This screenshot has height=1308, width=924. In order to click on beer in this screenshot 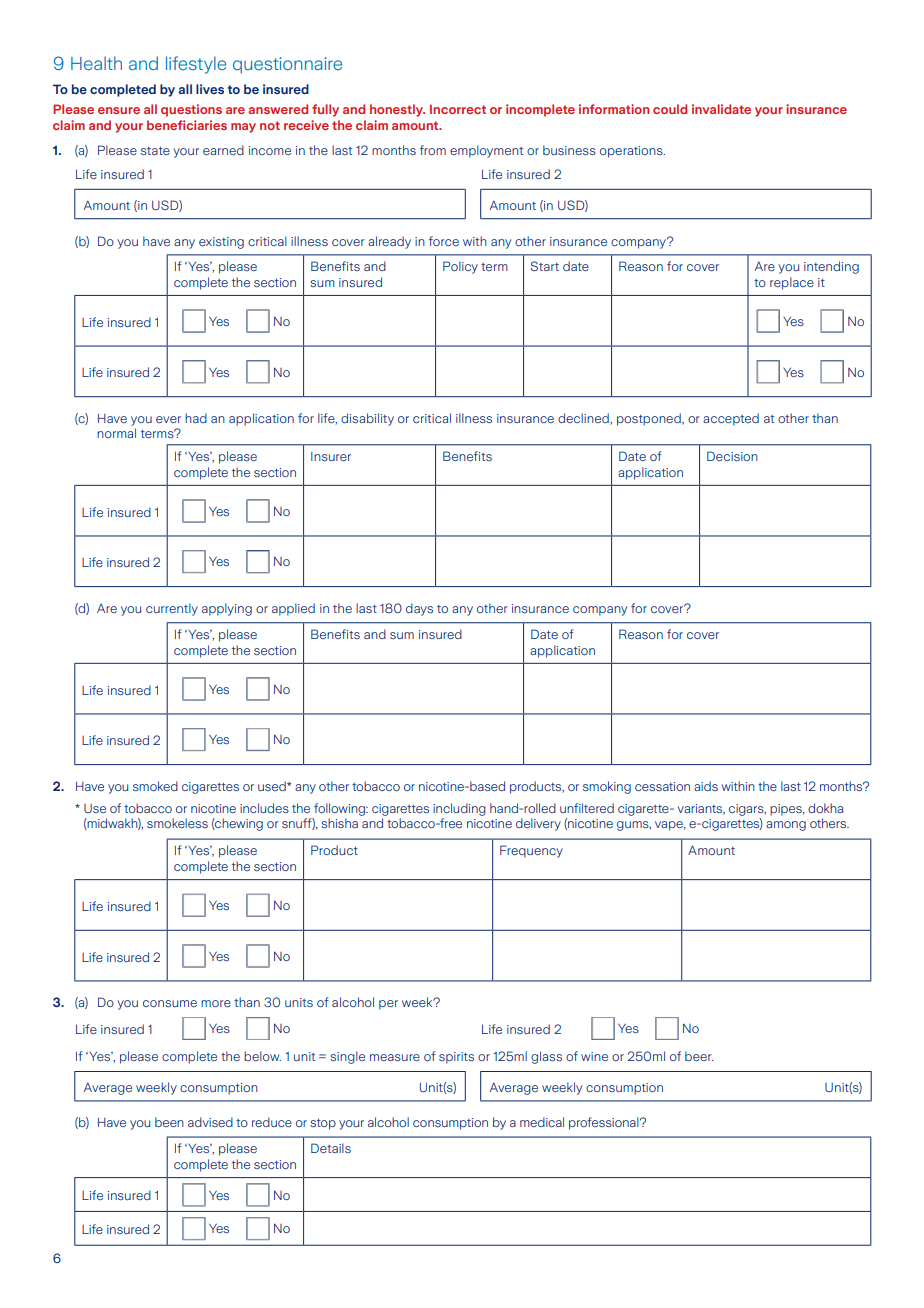, I will do `click(699, 1056)`.
